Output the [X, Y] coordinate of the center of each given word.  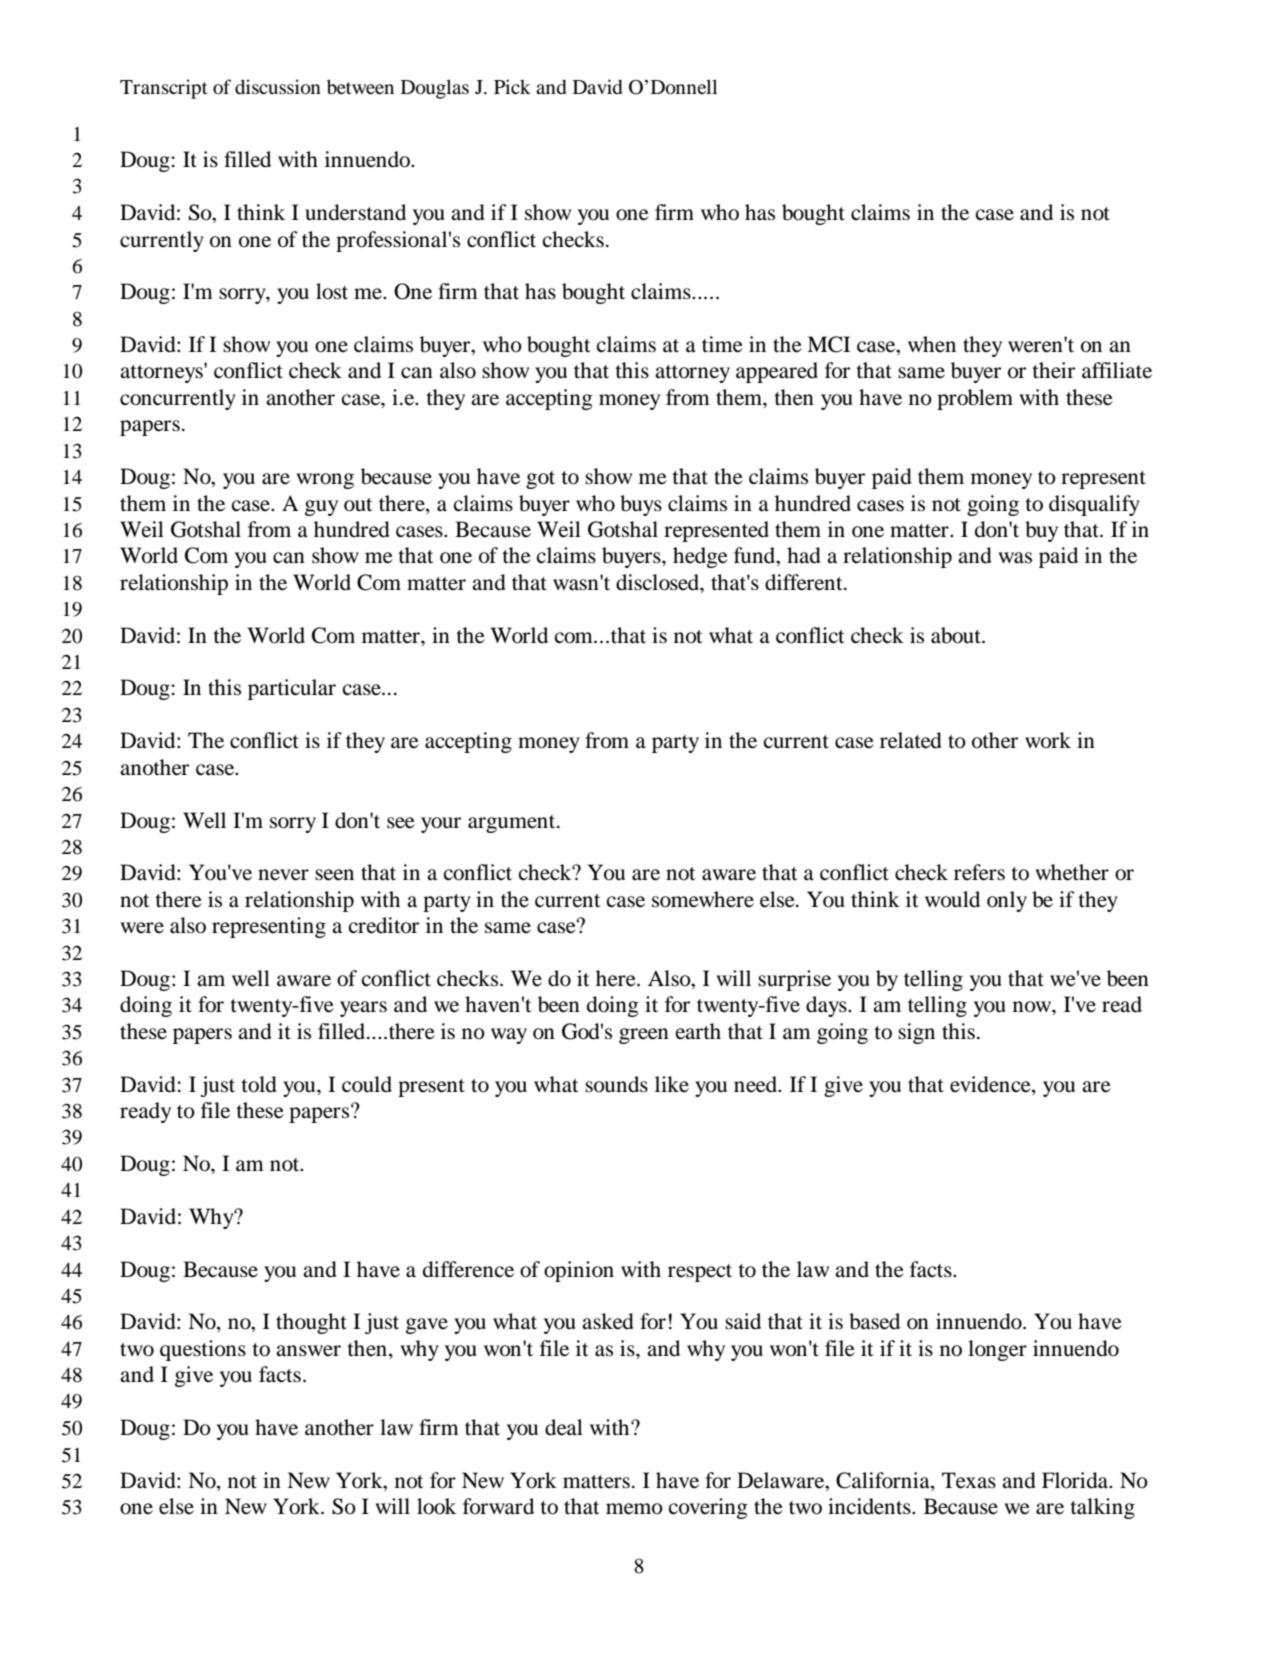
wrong [325, 481]
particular [292, 689]
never [283, 875]
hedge [700, 557]
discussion [278, 86]
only [1007, 901]
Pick [512, 86]
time [722, 344]
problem [975, 399]
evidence [991, 1084]
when [932, 344]
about [957, 635]
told [259, 1084]
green [644, 1036]
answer [308, 1351]
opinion [579, 1271]
